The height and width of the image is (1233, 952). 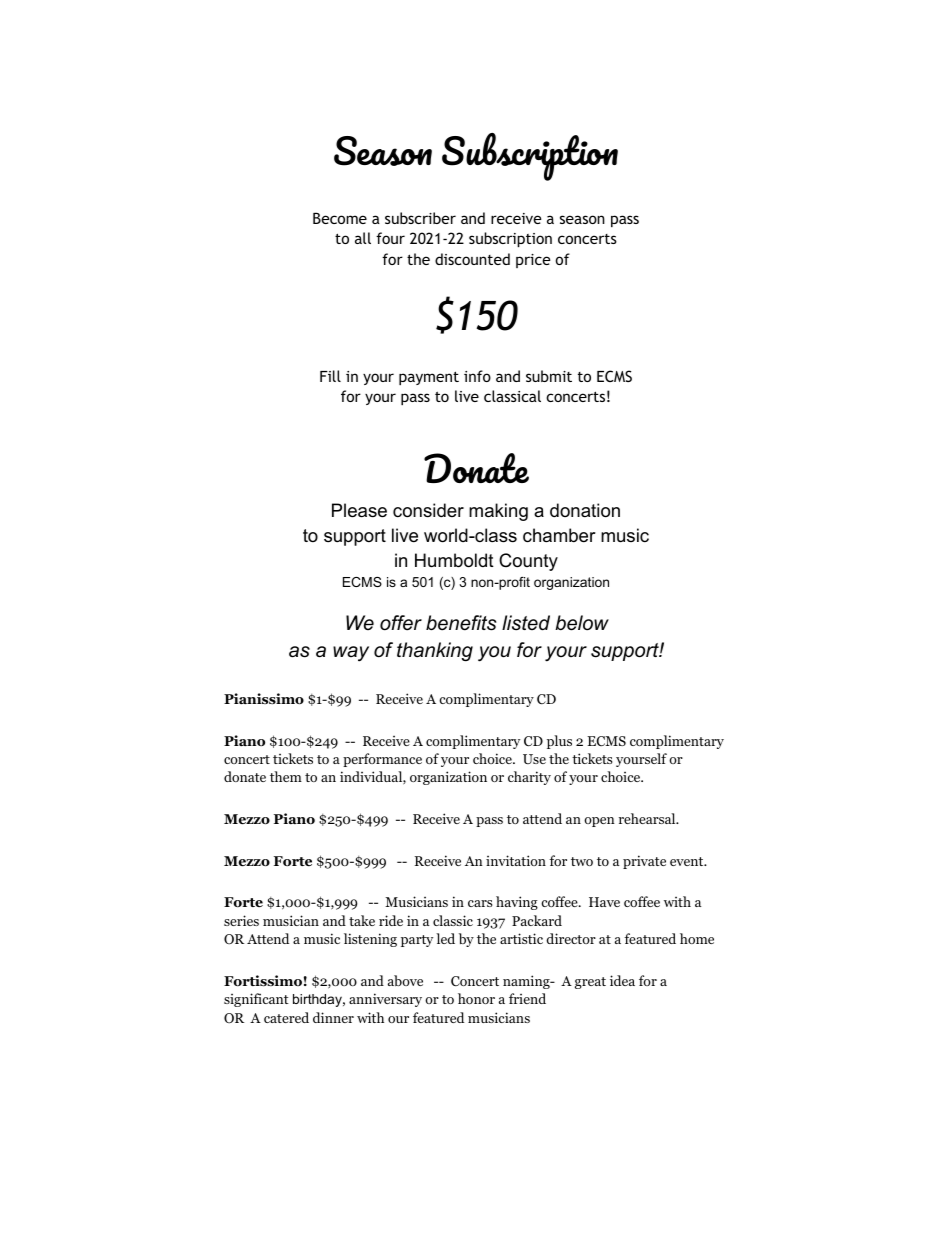 What do you see at coordinates (472, 259) in the image?
I see `discounted` at bounding box center [472, 259].
